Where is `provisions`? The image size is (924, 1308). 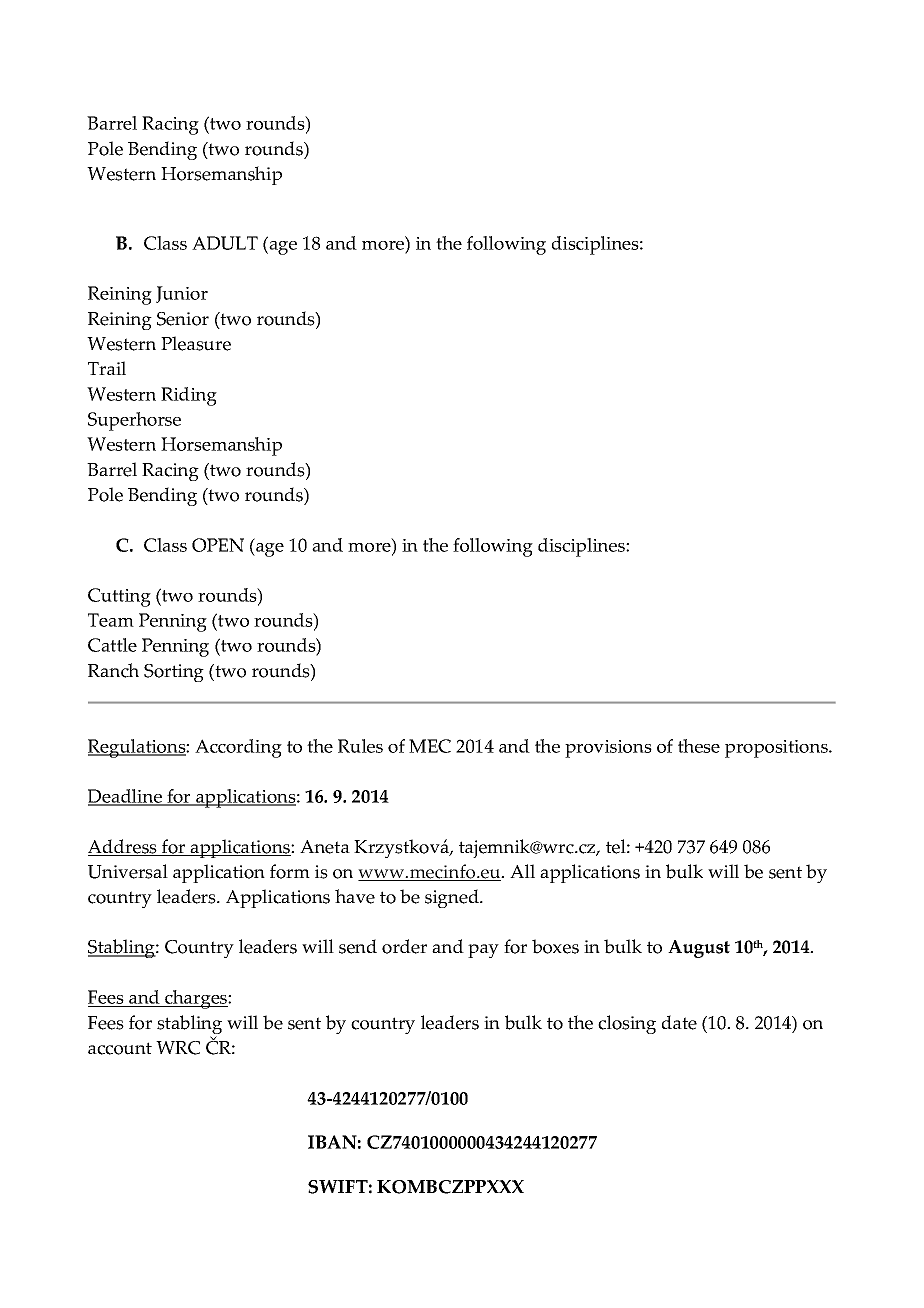
provisions is located at coordinates (608, 749).
